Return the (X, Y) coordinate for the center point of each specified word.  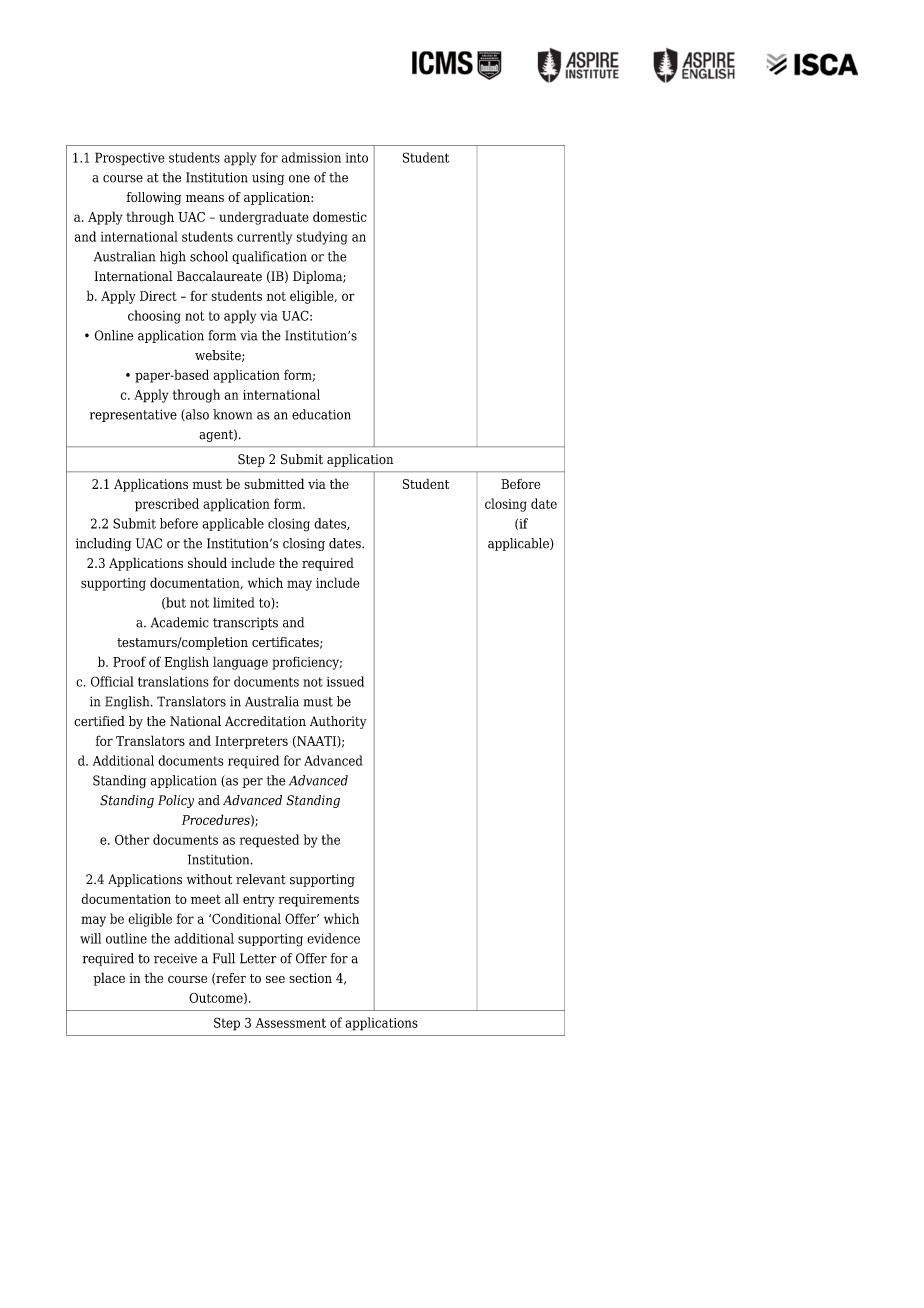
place (109, 979)
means (205, 198)
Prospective (130, 159)
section (310, 978)
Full (224, 958)
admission (311, 157)
